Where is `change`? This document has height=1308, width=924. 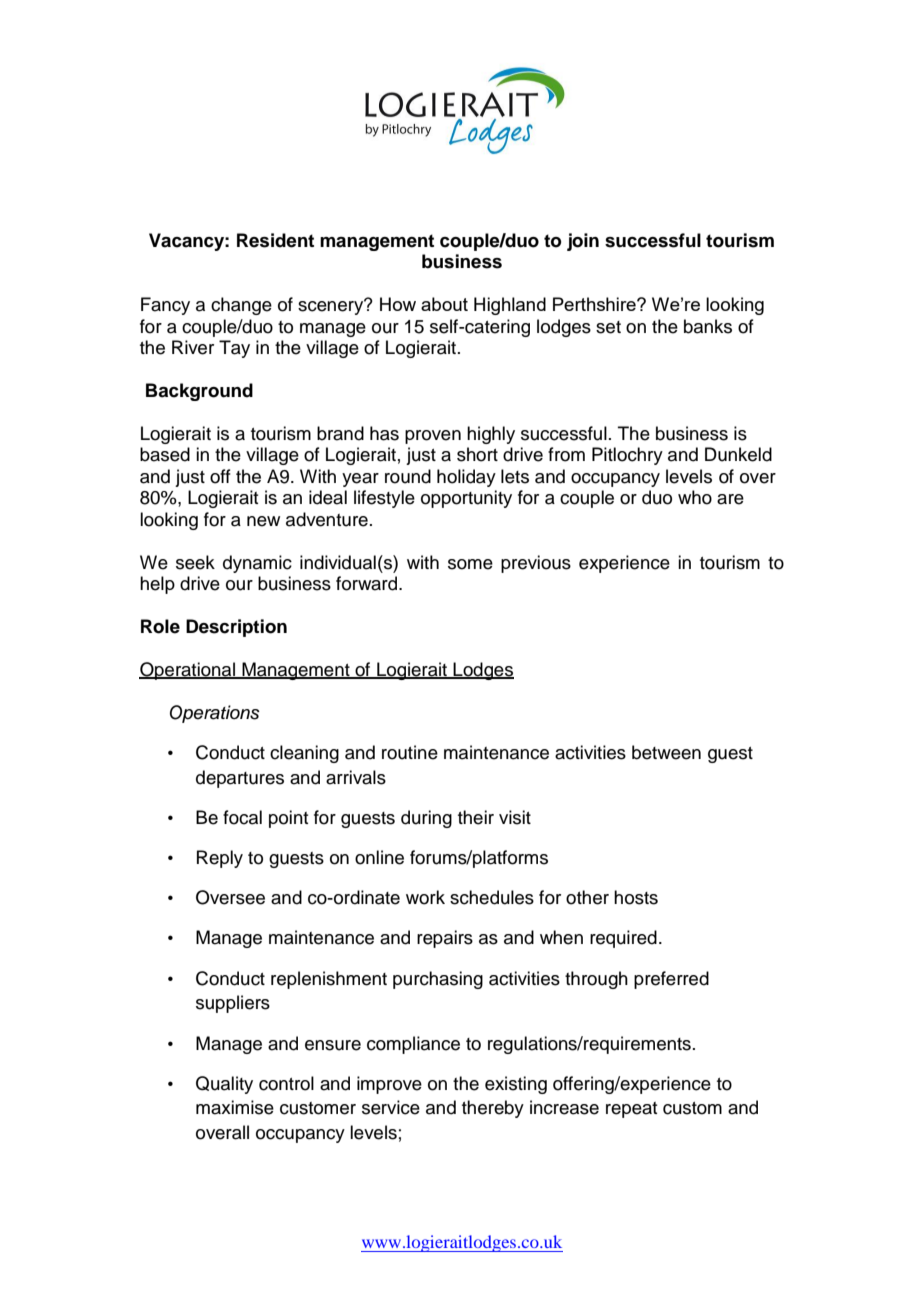
change is located at coordinates (241, 306).
